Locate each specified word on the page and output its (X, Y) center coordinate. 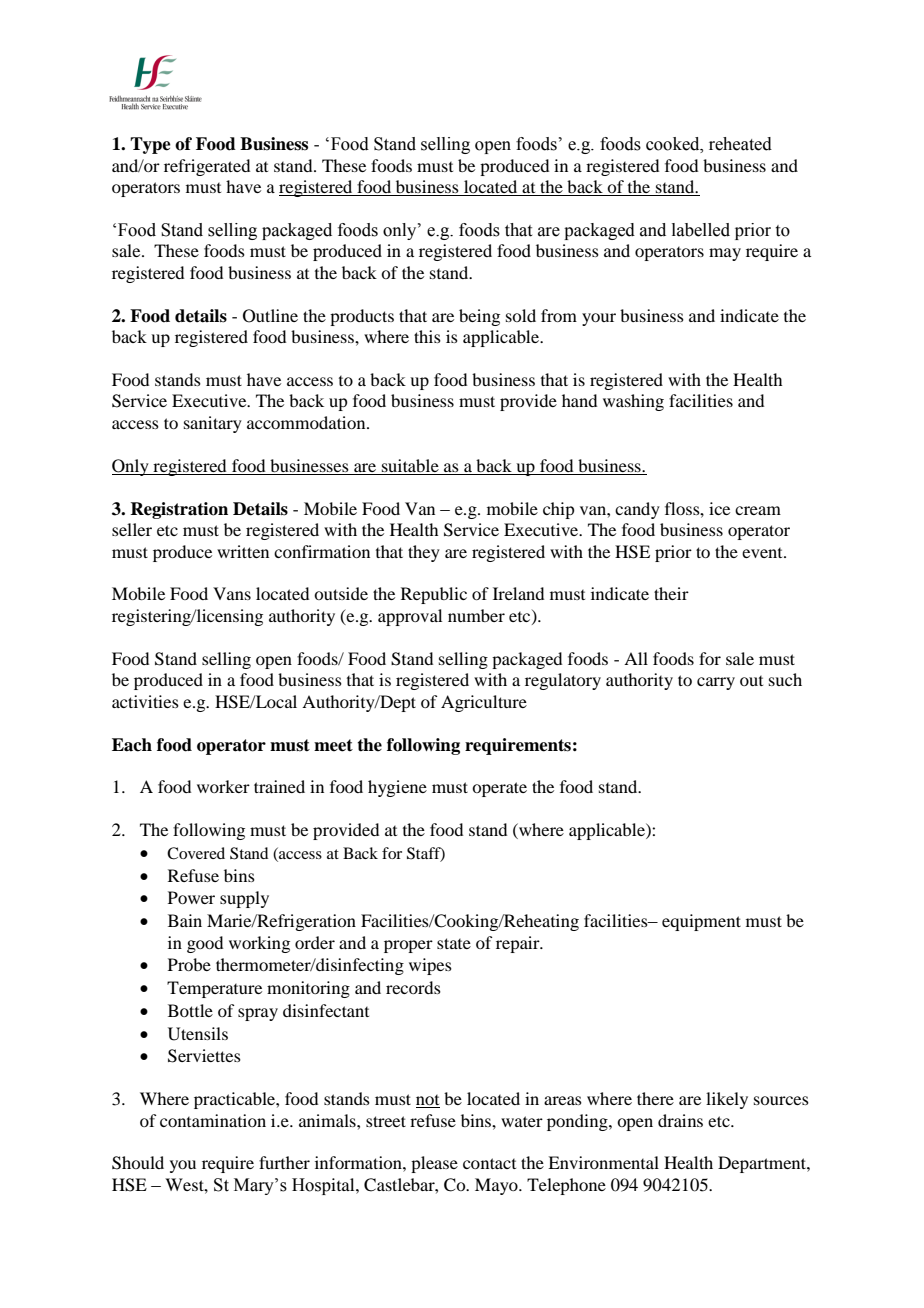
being (479, 317)
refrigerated (207, 167)
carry (716, 683)
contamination (213, 1120)
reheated (740, 144)
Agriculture (484, 703)
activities (145, 701)
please (434, 1164)
